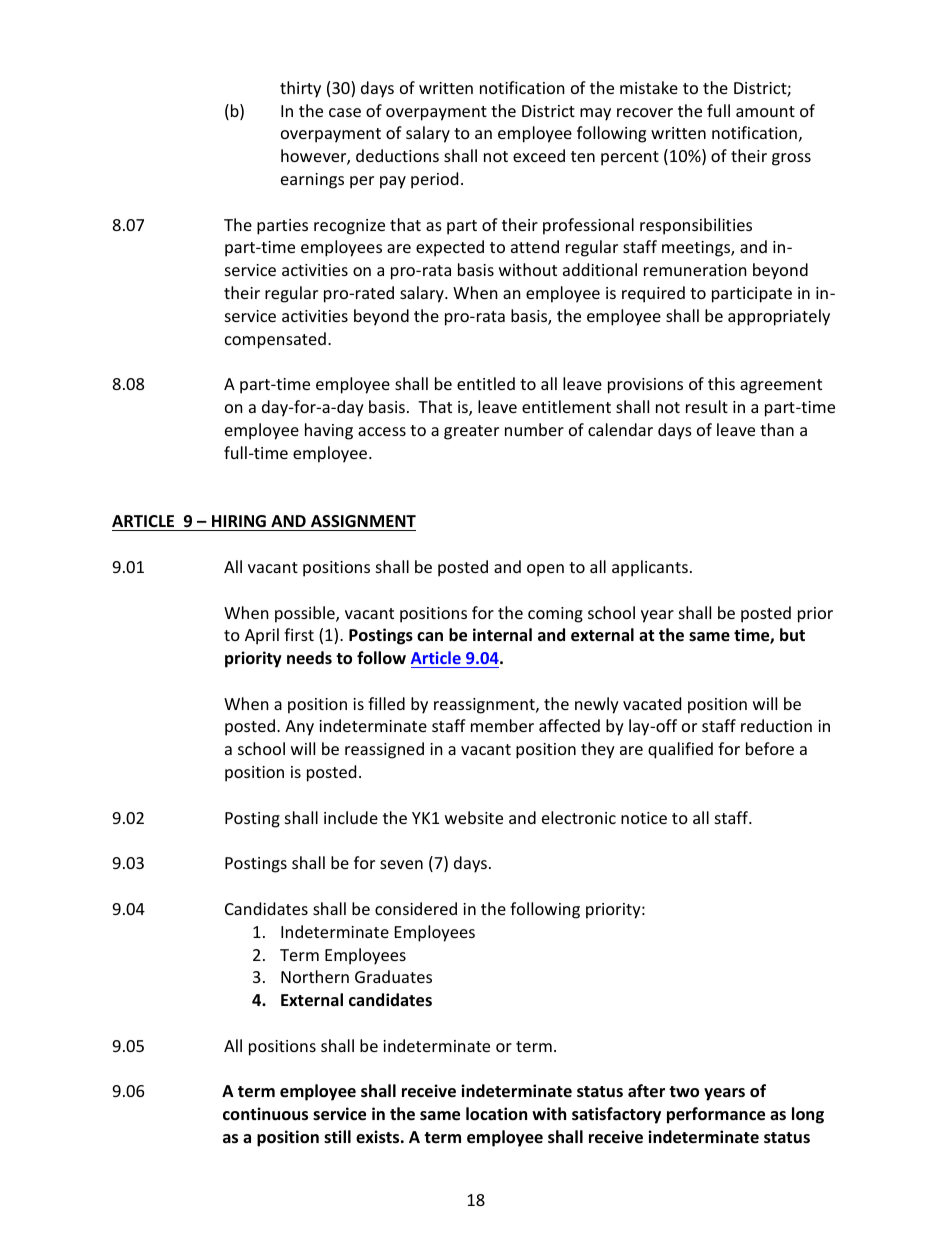 This document has width=952, height=1233. Describe the element at coordinates (502, 725) in the document. I see `member` at that location.
